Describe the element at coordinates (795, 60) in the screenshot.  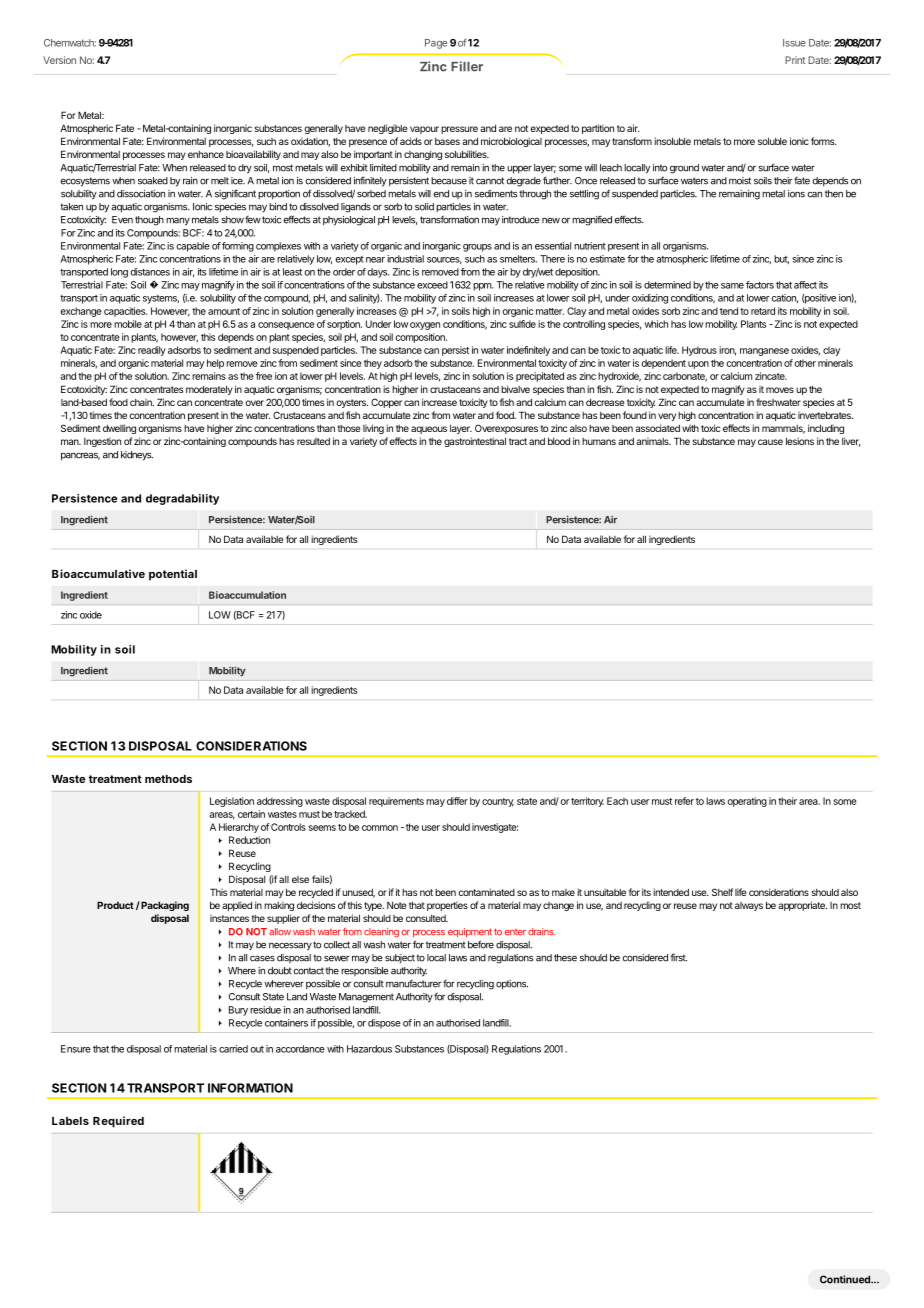
I see `Print` at that location.
